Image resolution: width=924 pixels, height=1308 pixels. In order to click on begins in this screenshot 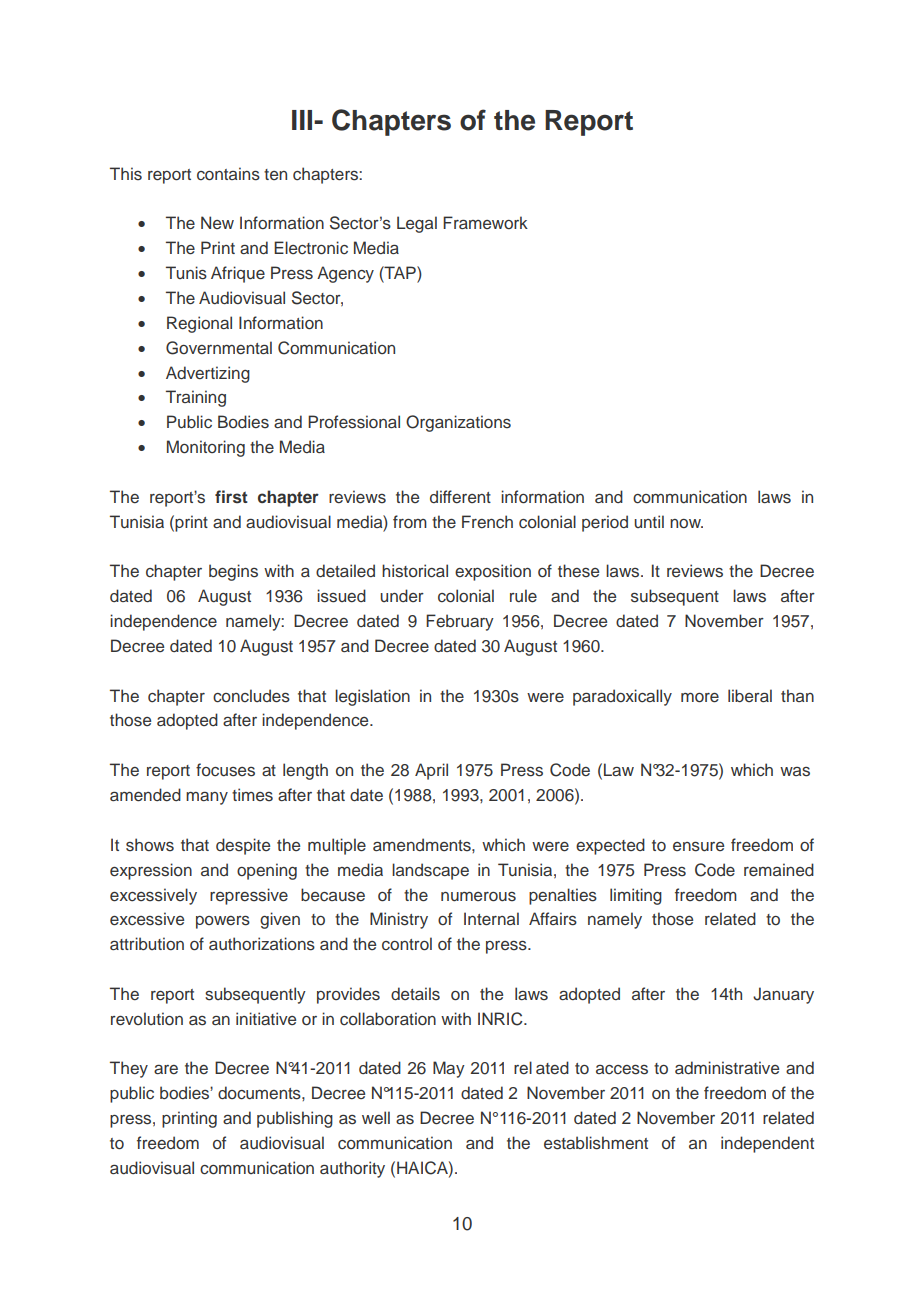, I will do `click(233, 572)`.
